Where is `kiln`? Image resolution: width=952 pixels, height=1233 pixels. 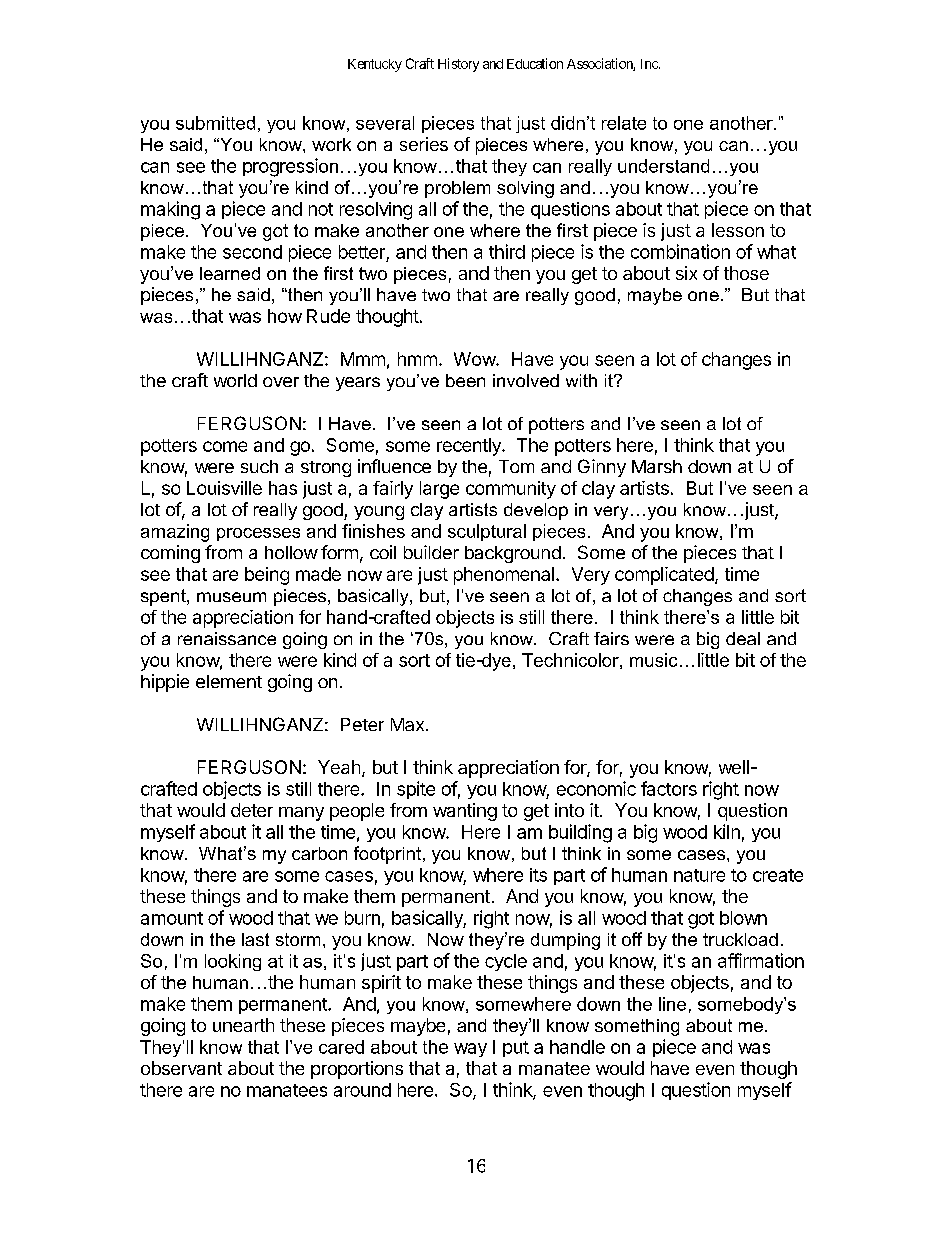 kiln is located at coordinates (727, 831).
